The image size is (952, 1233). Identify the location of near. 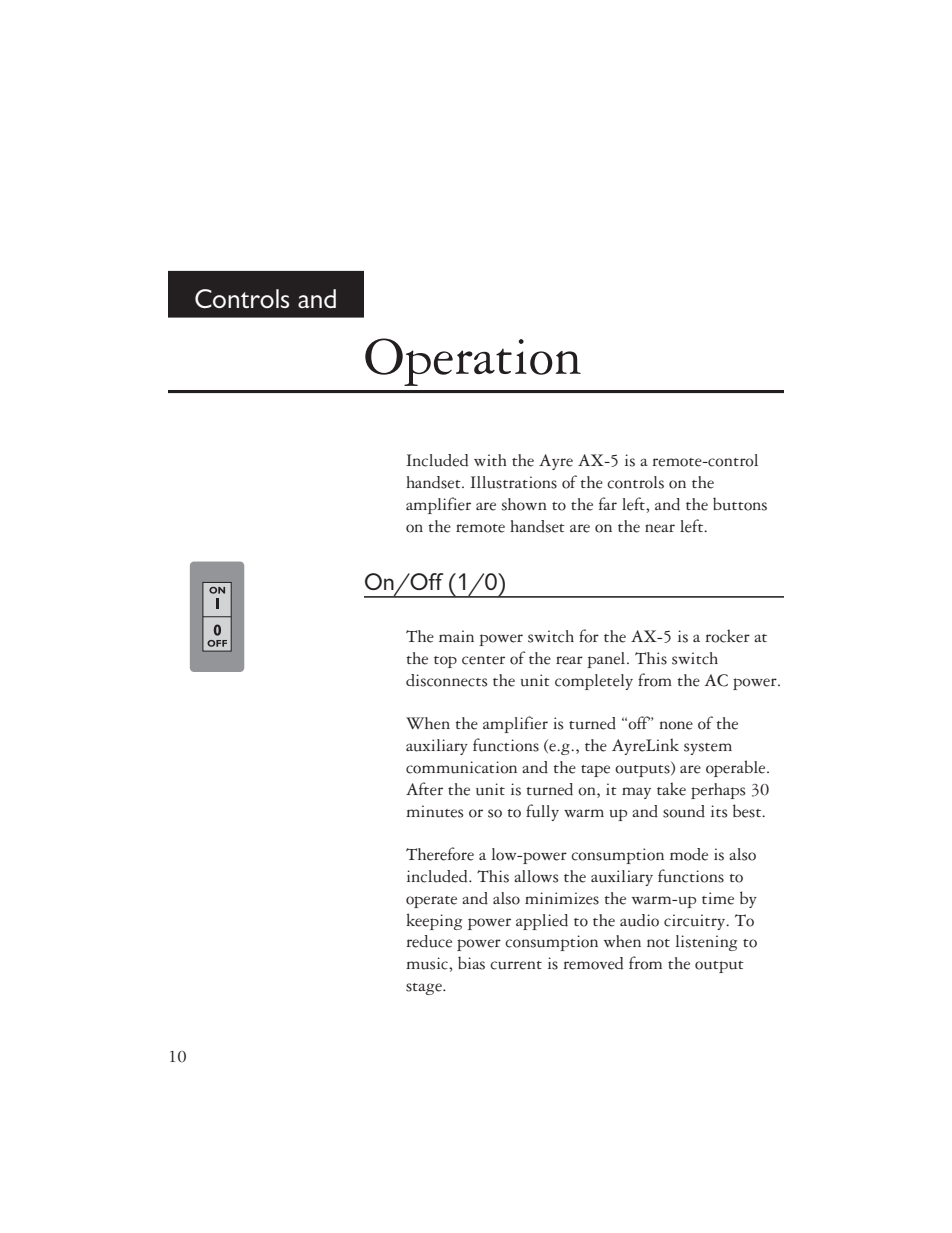
(660, 528).
